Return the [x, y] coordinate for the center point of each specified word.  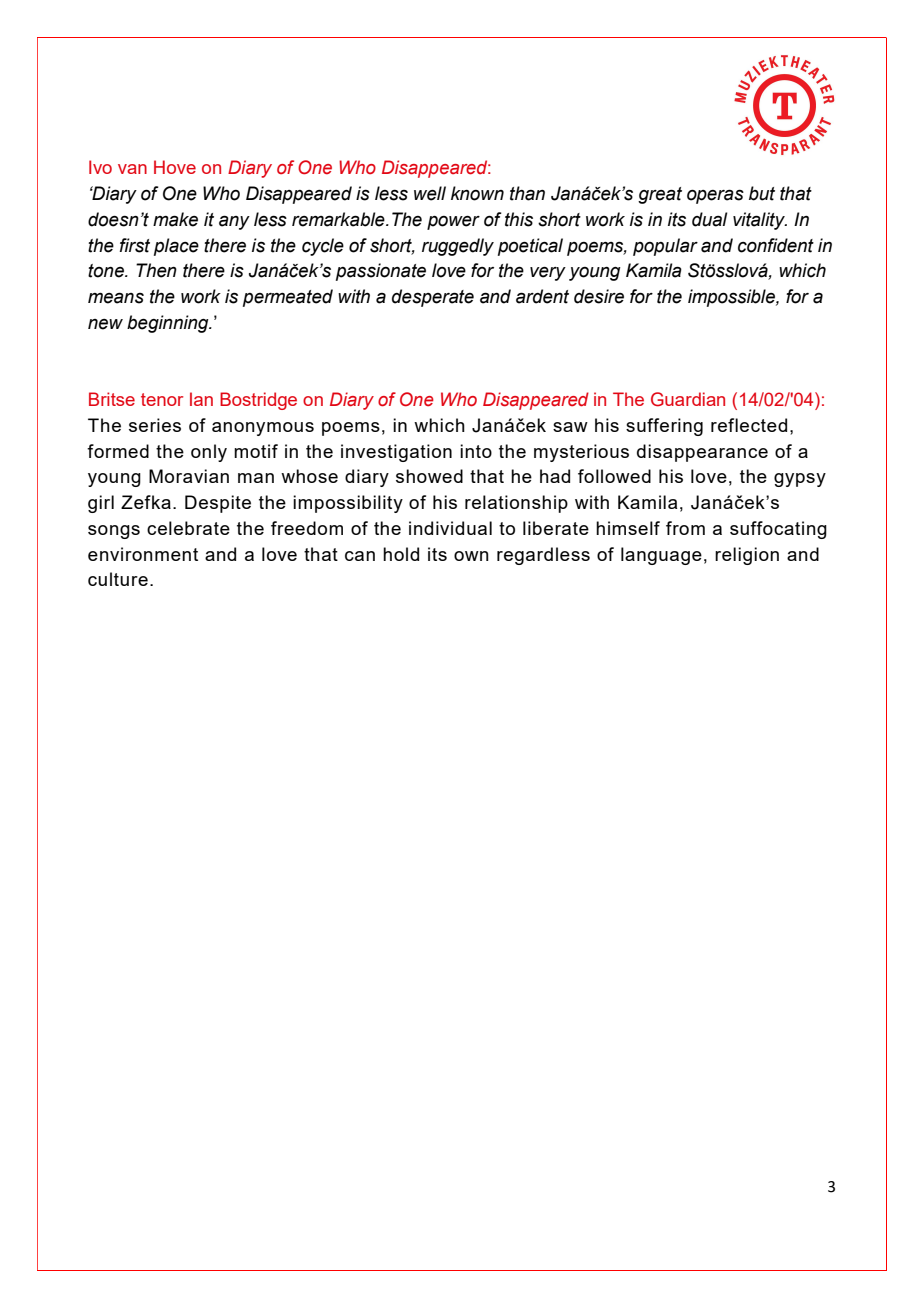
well [430, 193]
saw [570, 427]
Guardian [688, 399]
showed [429, 476]
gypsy [800, 480]
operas [715, 196]
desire [599, 296]
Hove [175, 167]
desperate [433, 298]
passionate [381, 272]
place [176, 247]
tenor [162, 399]
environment [143, 554]
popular [665, 247]
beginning [169, 324]
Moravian [189, 476]
